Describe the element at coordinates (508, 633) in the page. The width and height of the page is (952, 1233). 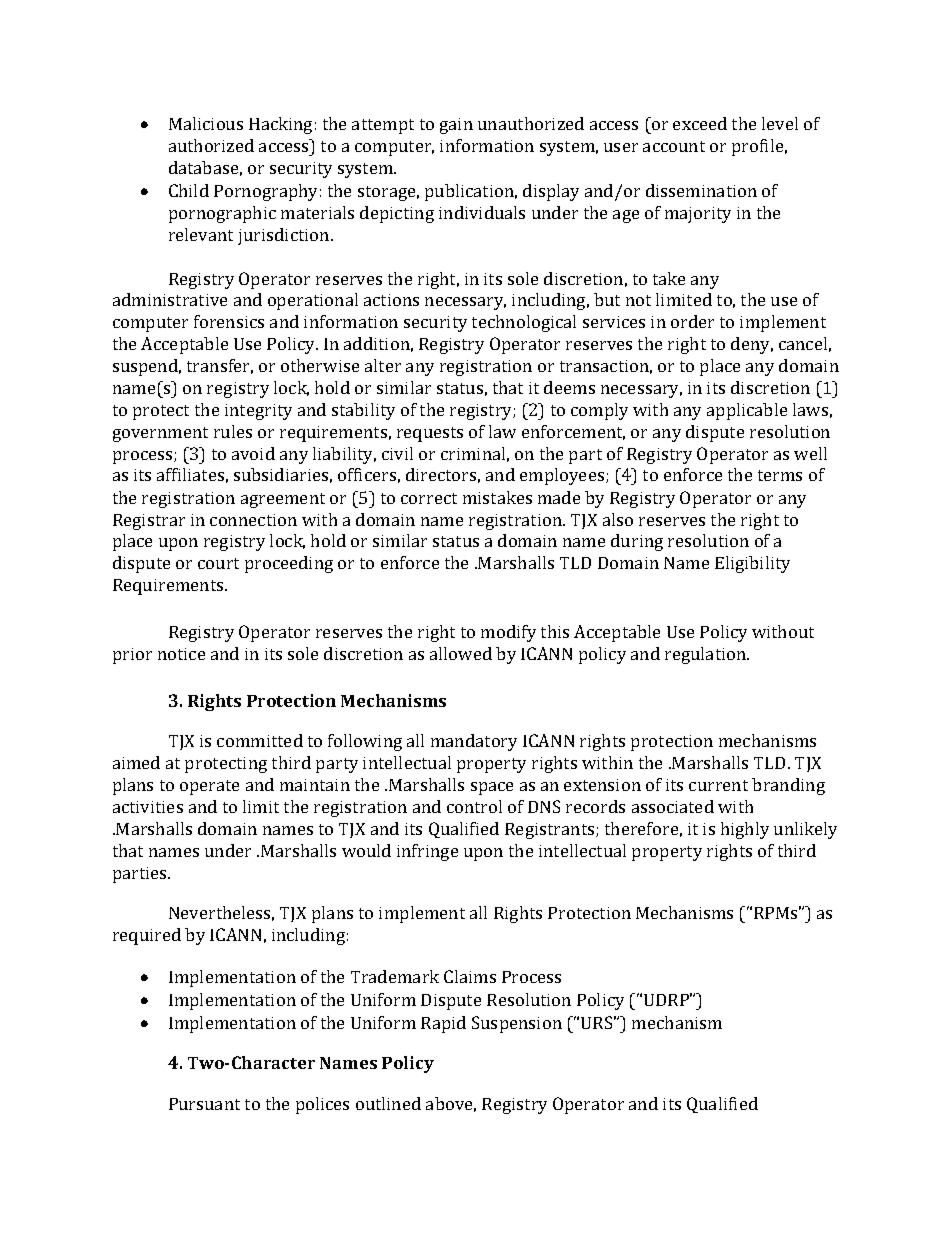
I see `modify` at that location.
